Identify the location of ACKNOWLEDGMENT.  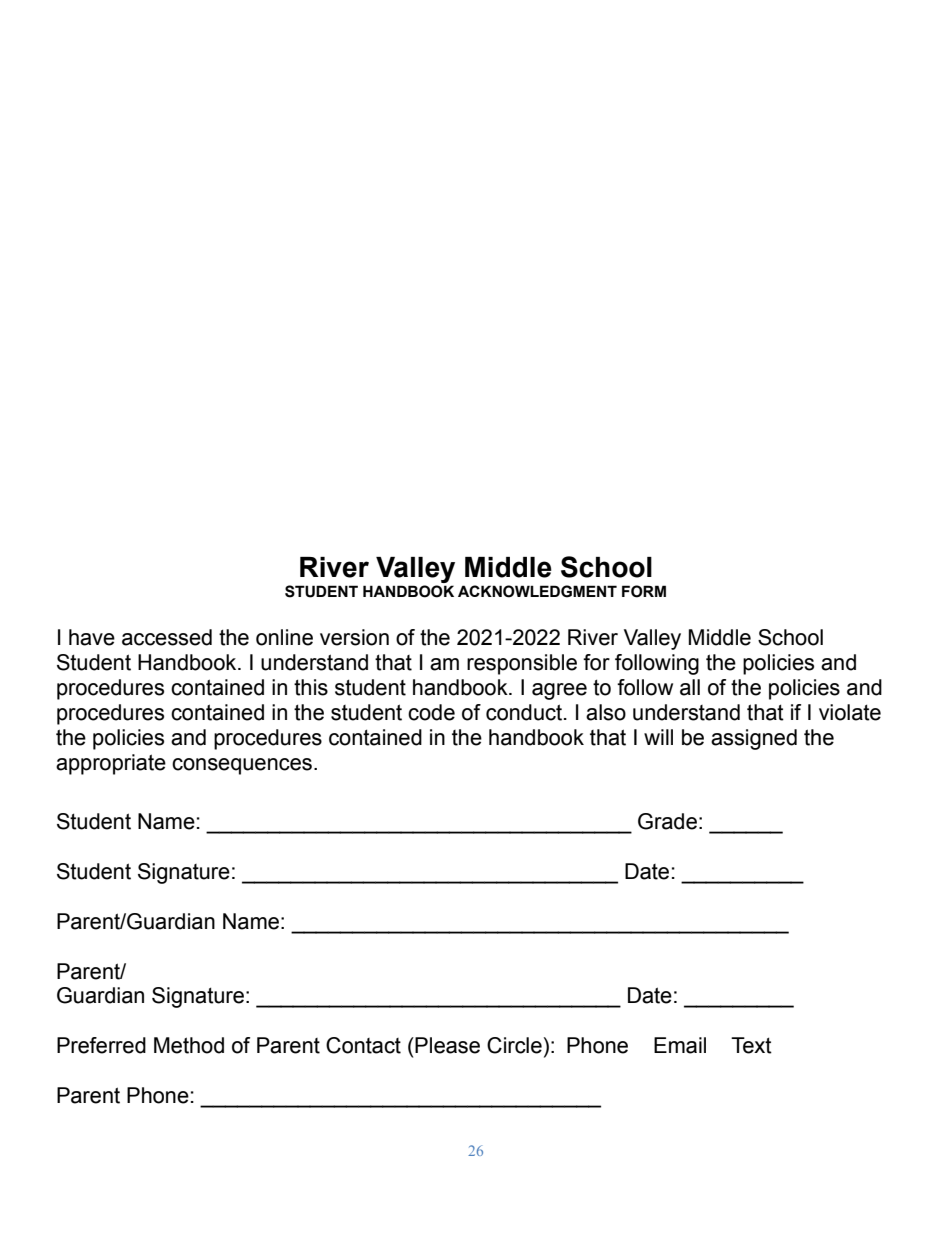
(537, 591).
